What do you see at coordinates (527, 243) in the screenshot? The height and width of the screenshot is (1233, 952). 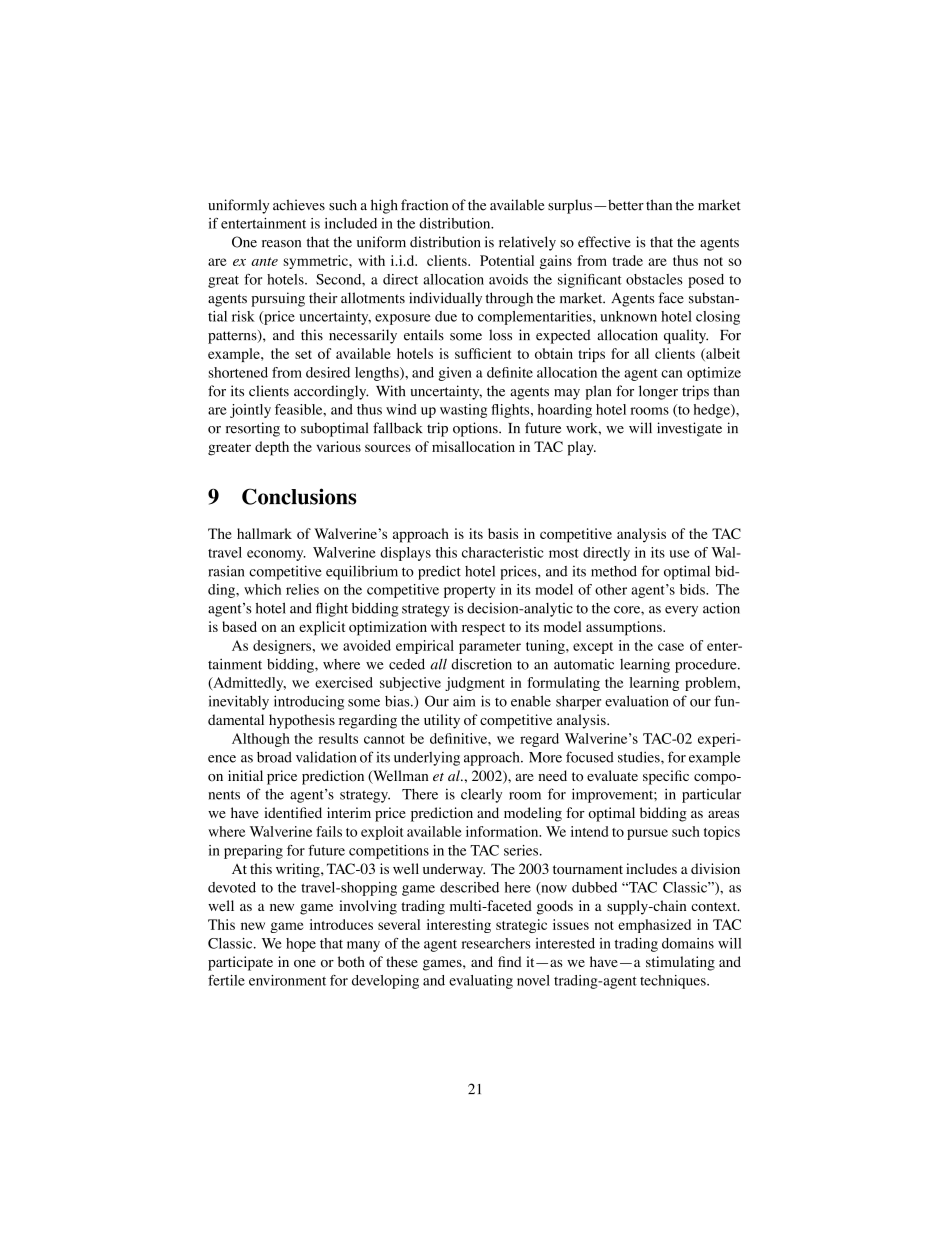 I see `relatively` at bounding box center [527, 243].
